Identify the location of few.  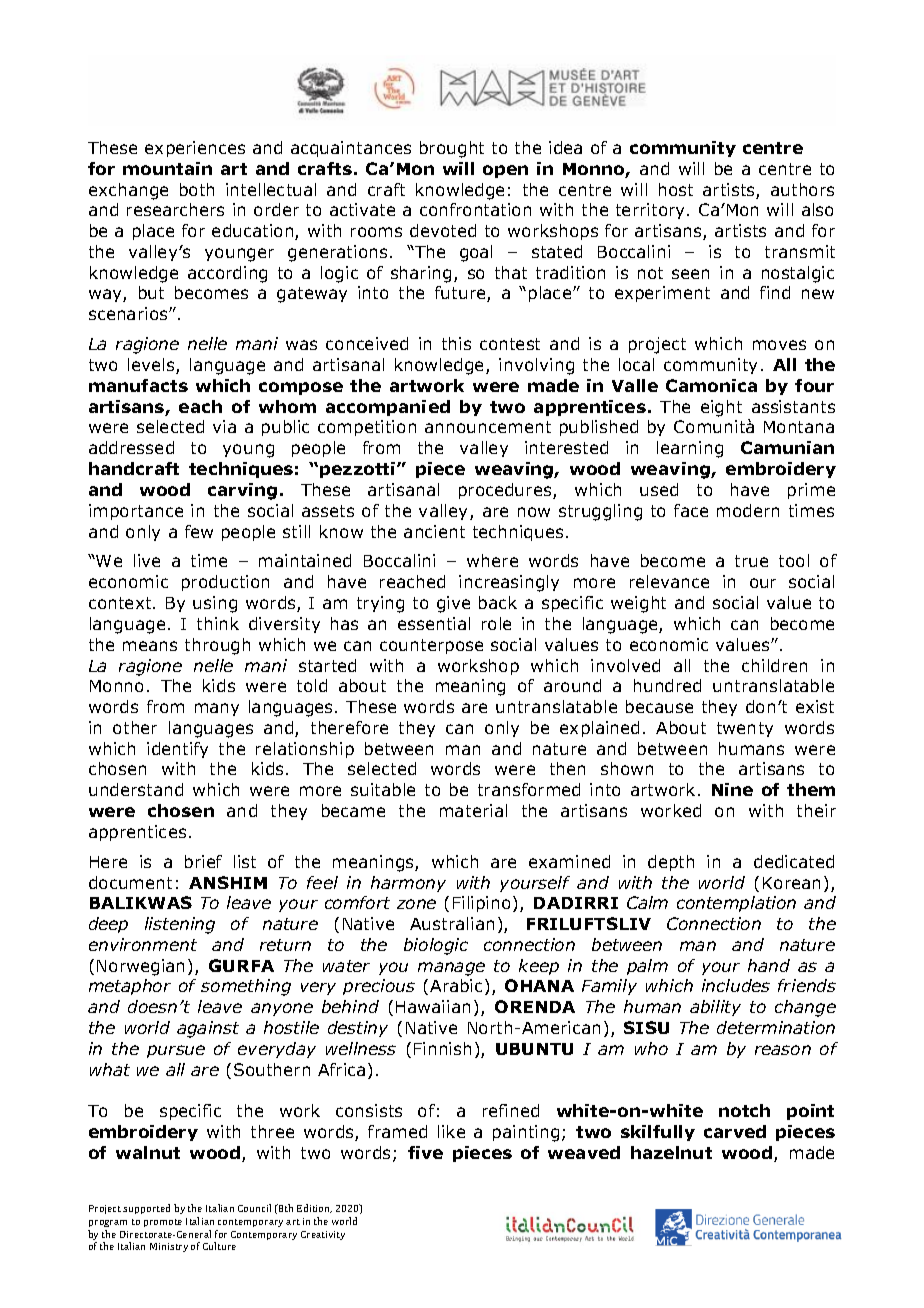
(199, 531).
